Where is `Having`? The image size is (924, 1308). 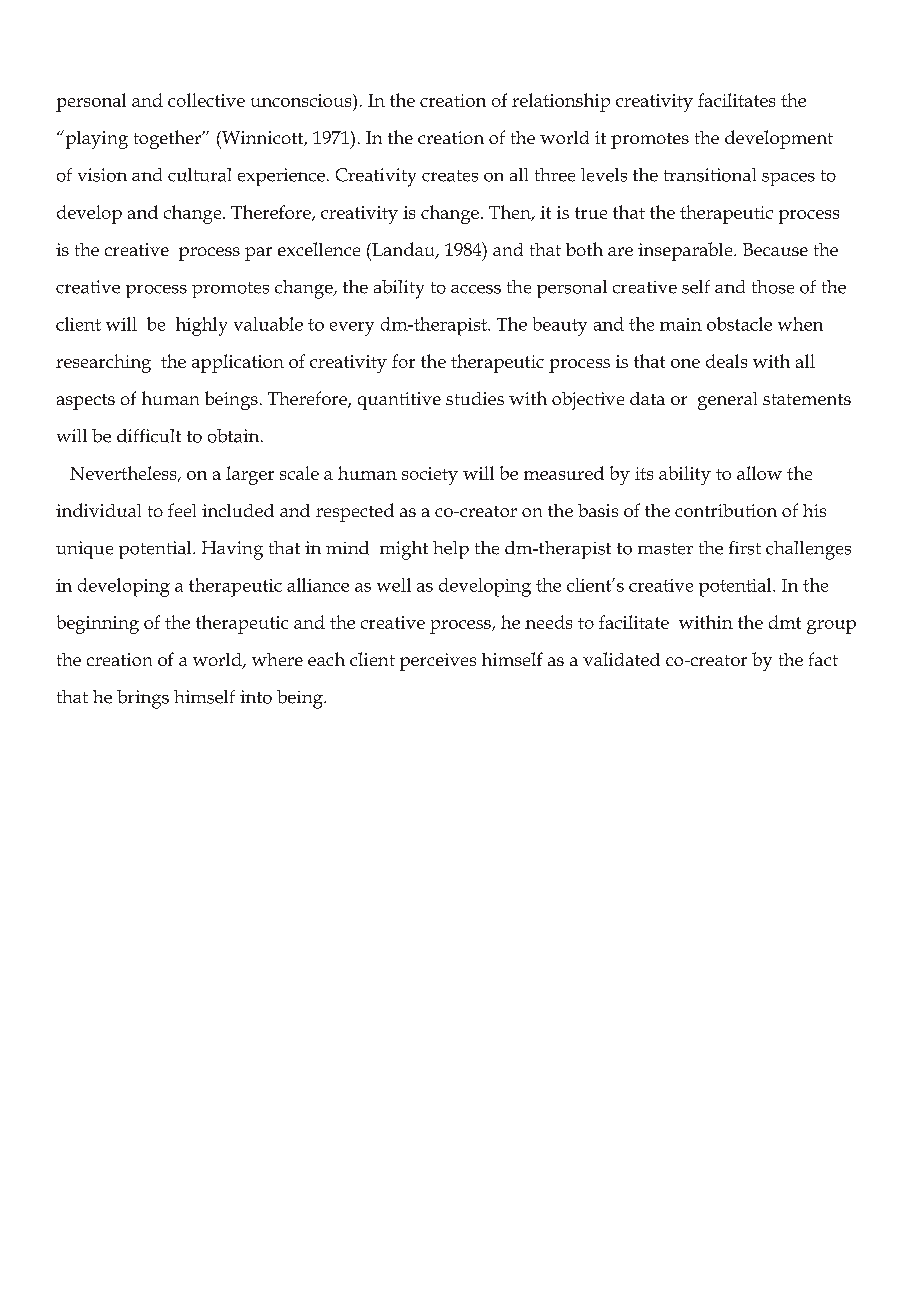
Having is located at coordinates (232, 550).
